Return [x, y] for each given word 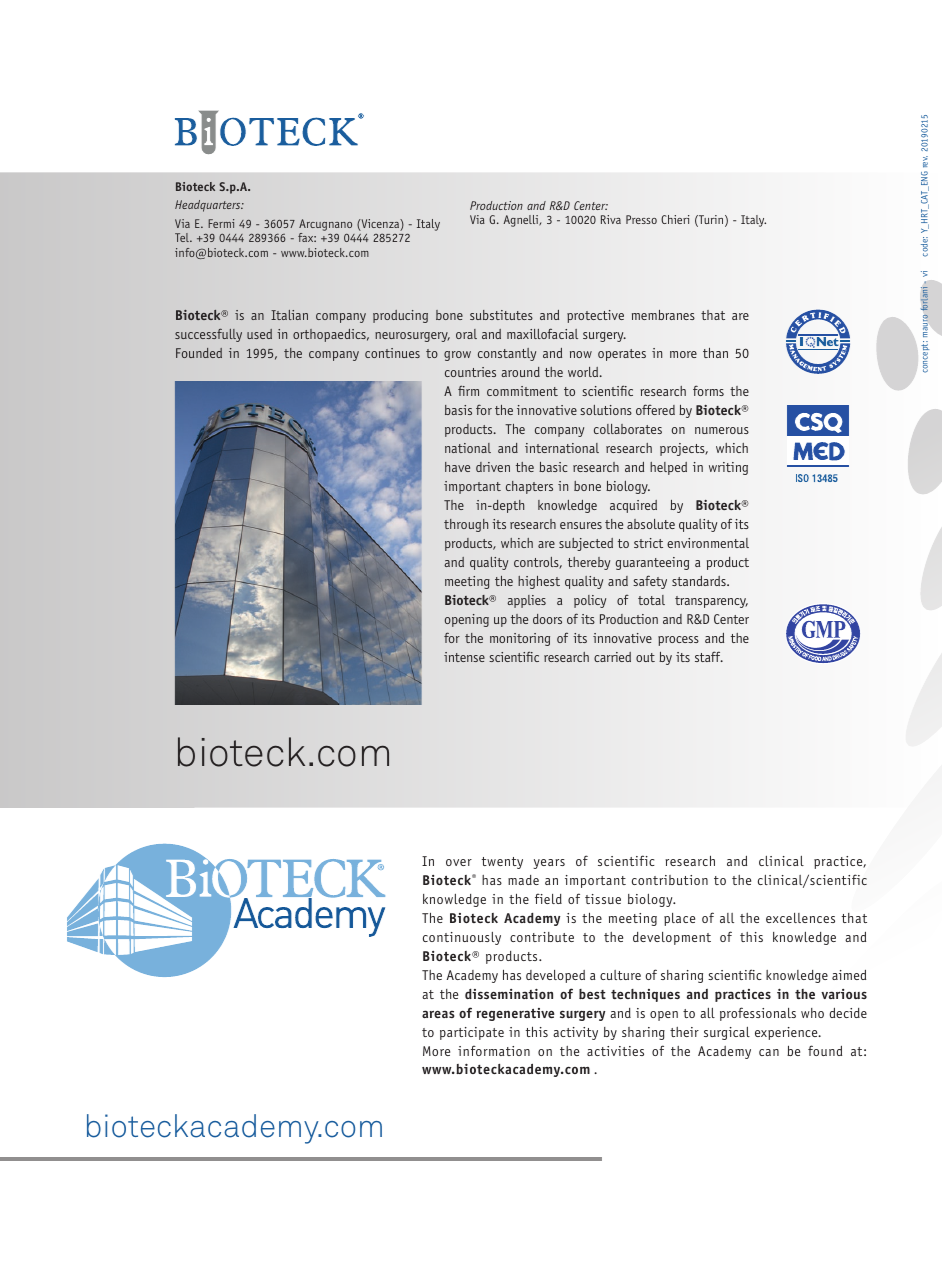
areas [438, 1014]
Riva [611, 219]
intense [464, 657]
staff [709, 656]
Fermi [221, 223]
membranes [663, 315]
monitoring [520, 639]
